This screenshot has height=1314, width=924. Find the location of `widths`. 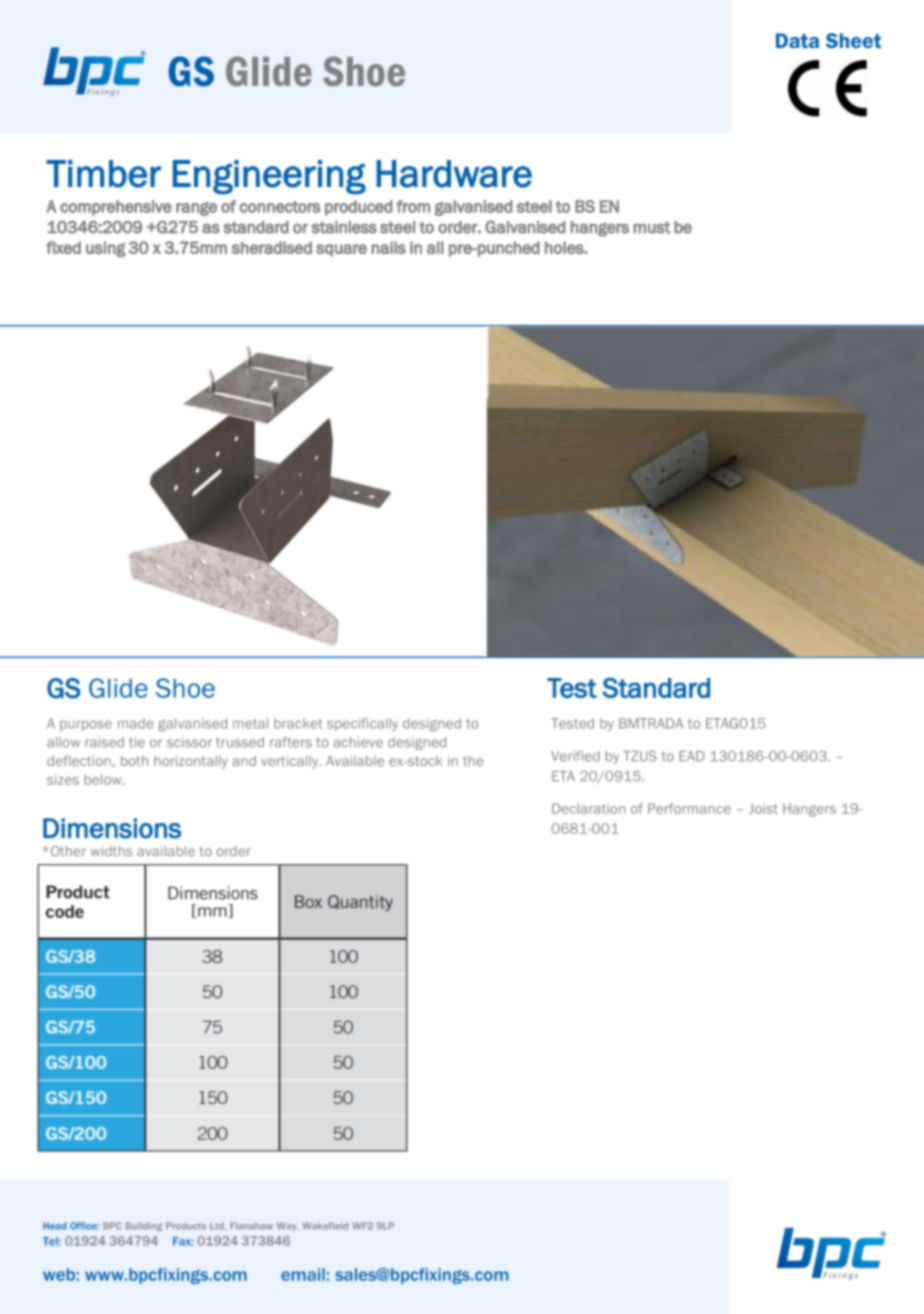

widths is located at coordinates (111, 851).
